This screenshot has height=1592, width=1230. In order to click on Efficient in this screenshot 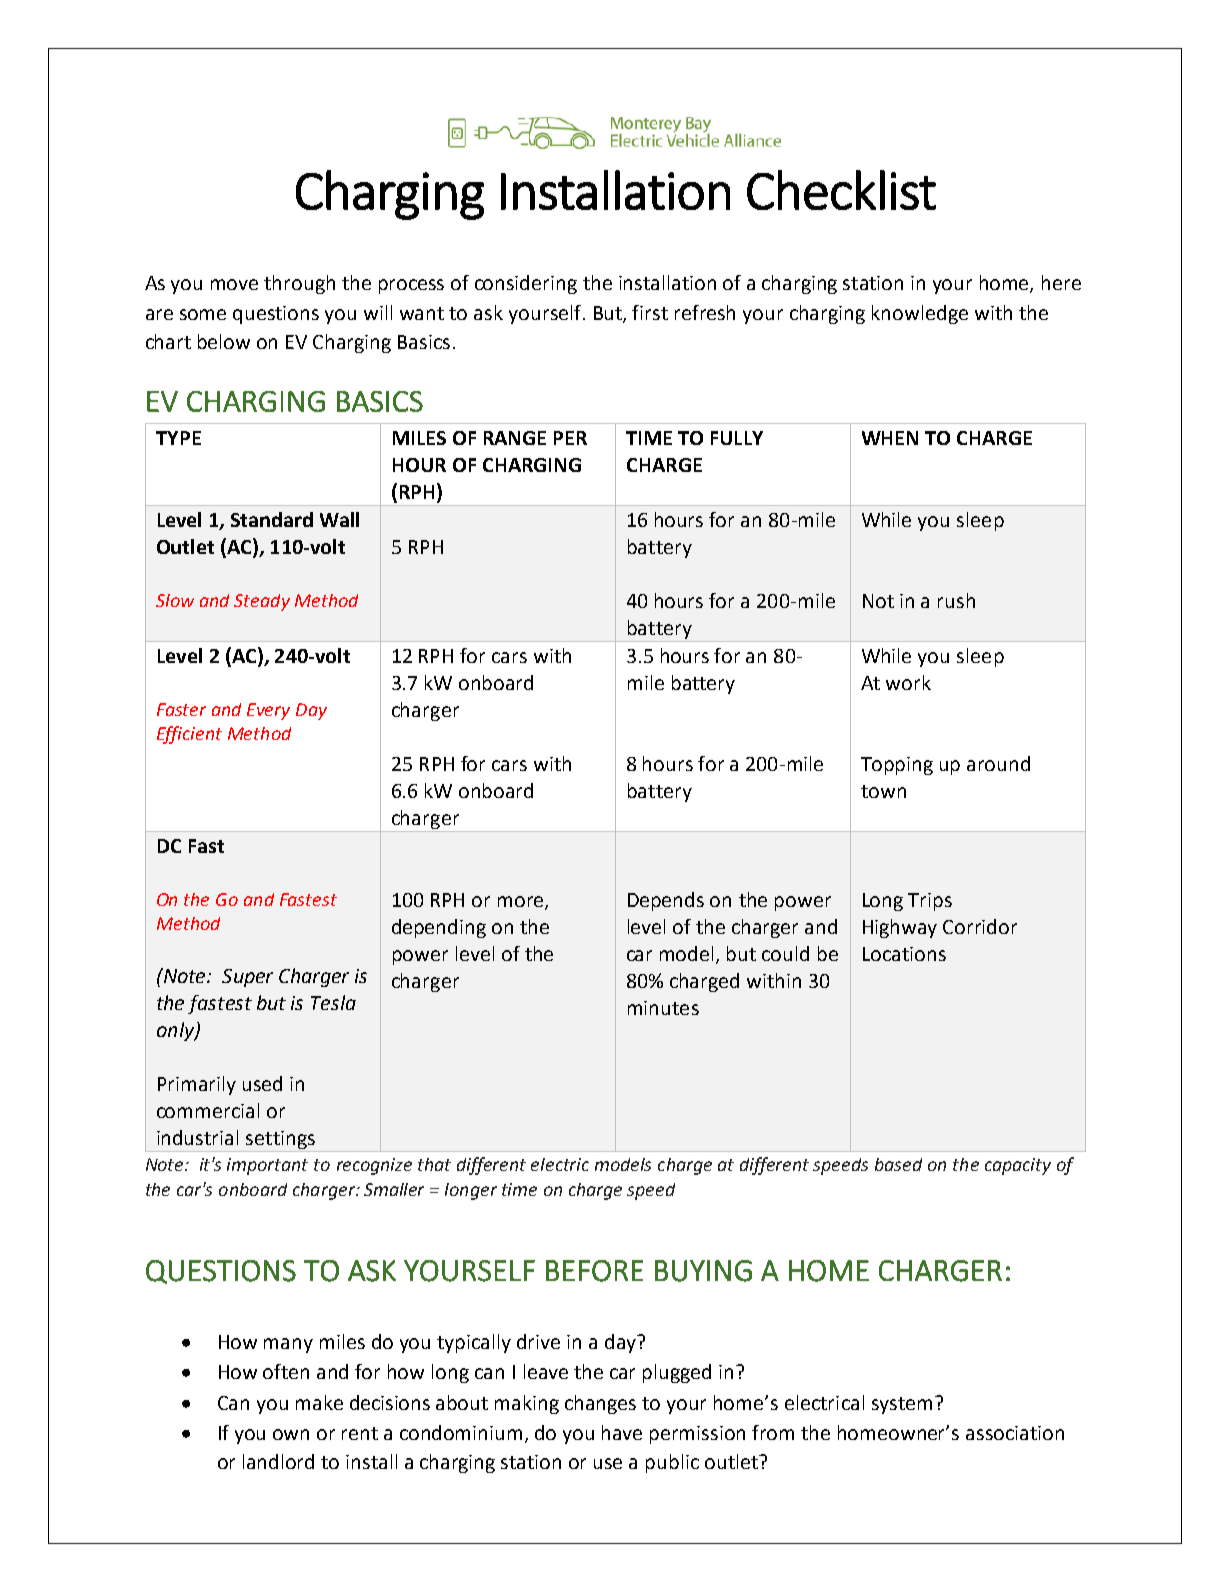, I will do `click(189, 735)`.
